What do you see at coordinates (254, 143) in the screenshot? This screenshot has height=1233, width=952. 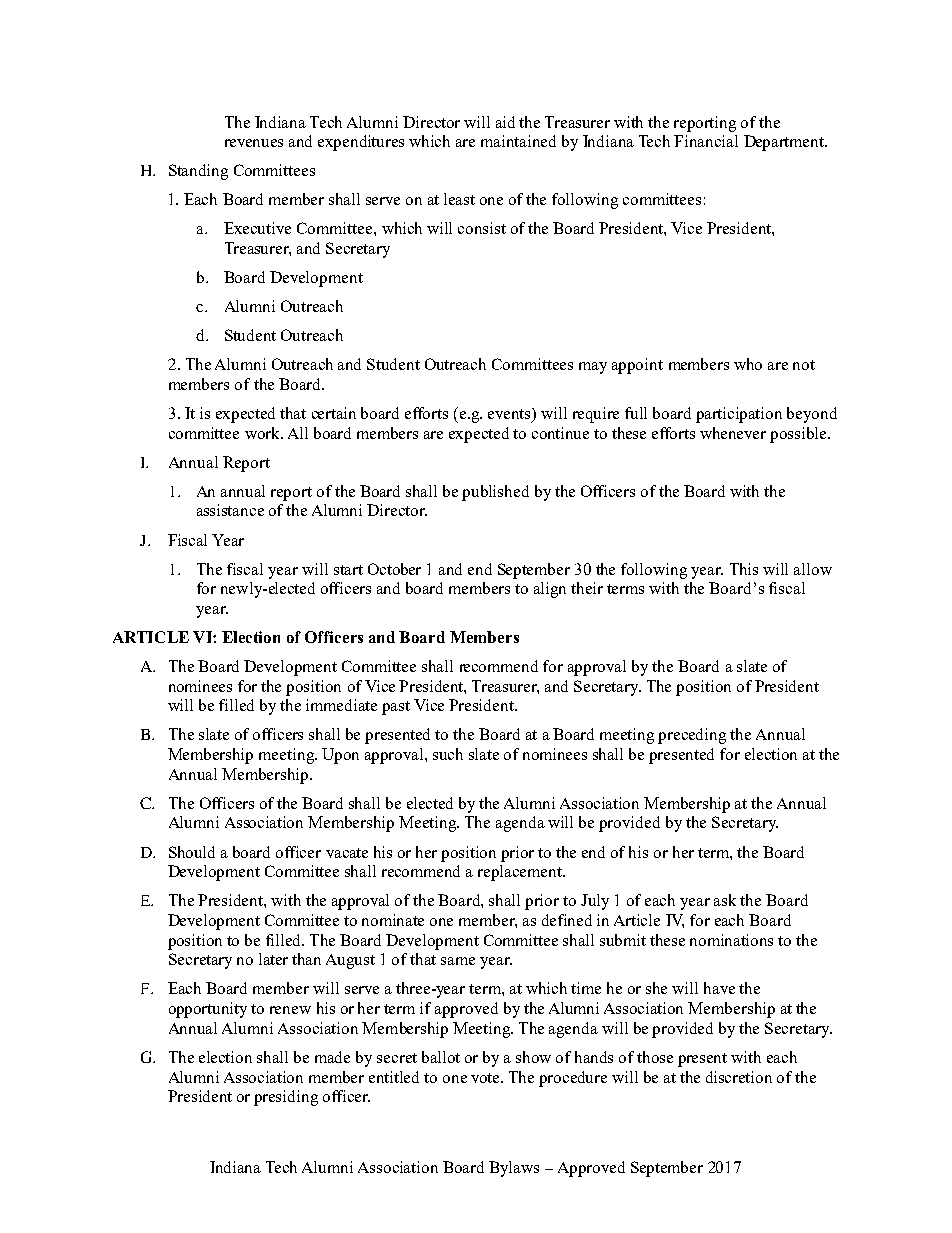 I see `revenues` at bounding box center [254, 143].
